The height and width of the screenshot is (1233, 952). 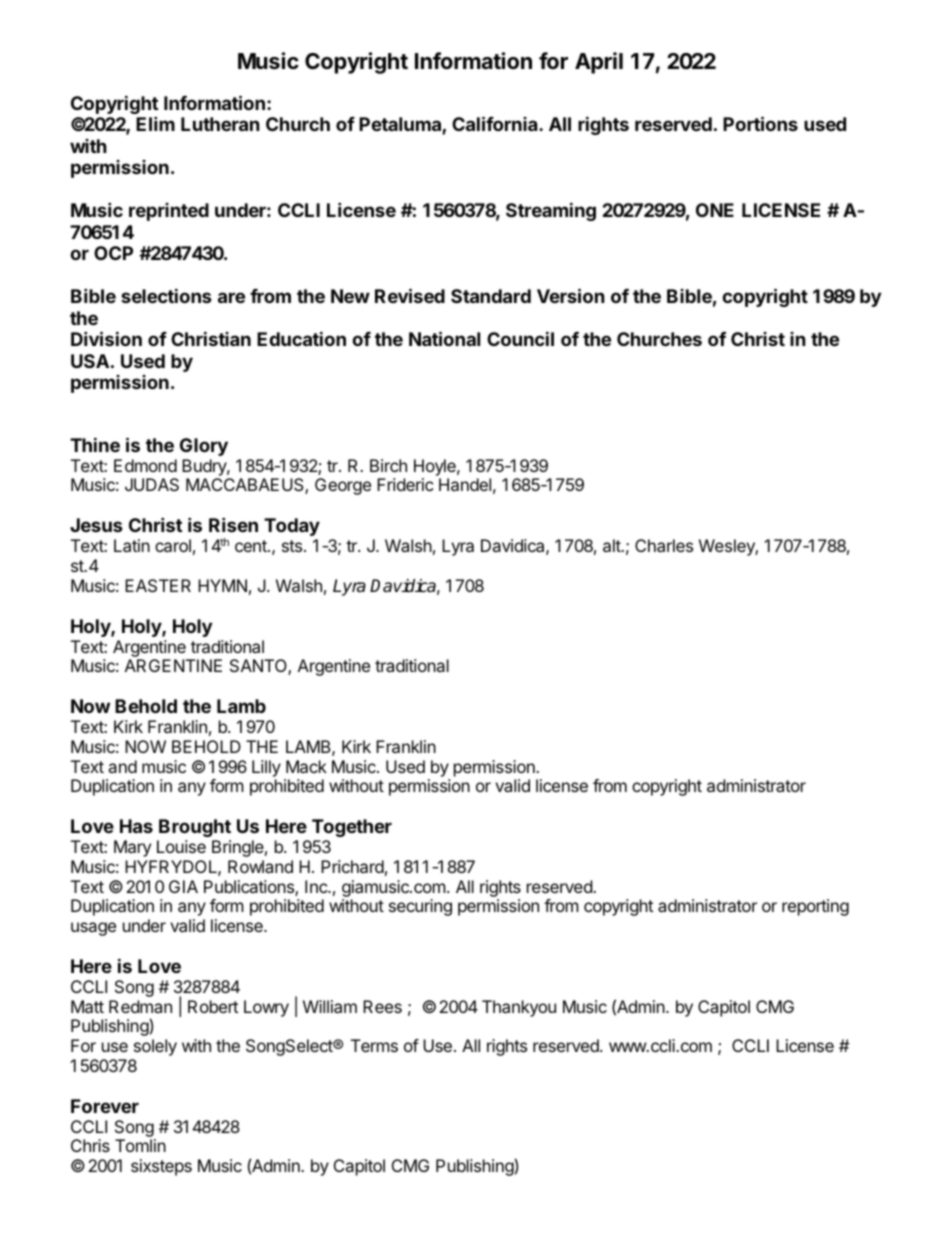 What do you see at coordinates (664, 545) in the screenshot?
I see `Charles` at bounding box center [664, 545].
